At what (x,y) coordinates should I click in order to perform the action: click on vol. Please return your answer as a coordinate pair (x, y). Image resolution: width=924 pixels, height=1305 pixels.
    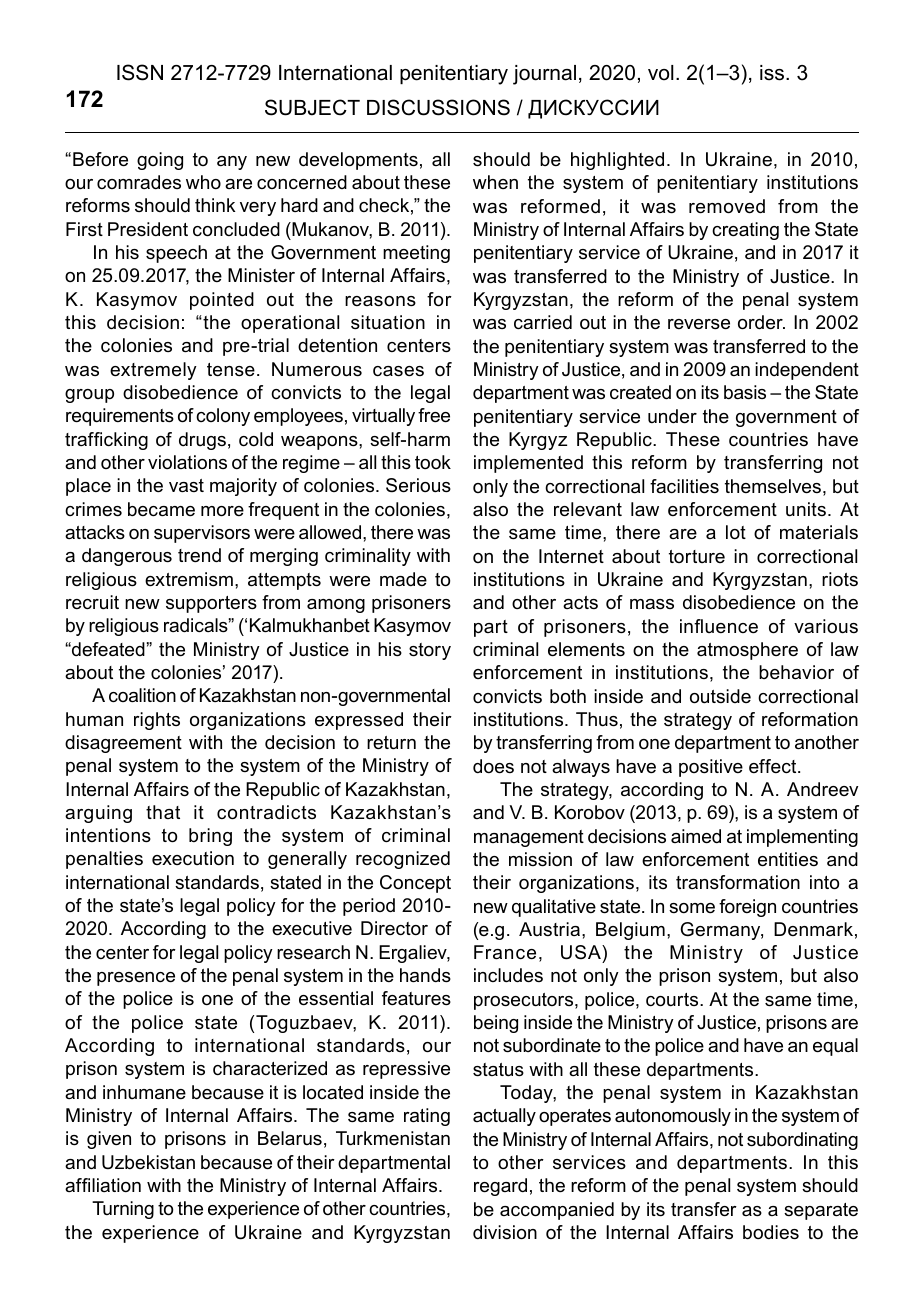
    Looking at the image, I should click on (661, 73).
